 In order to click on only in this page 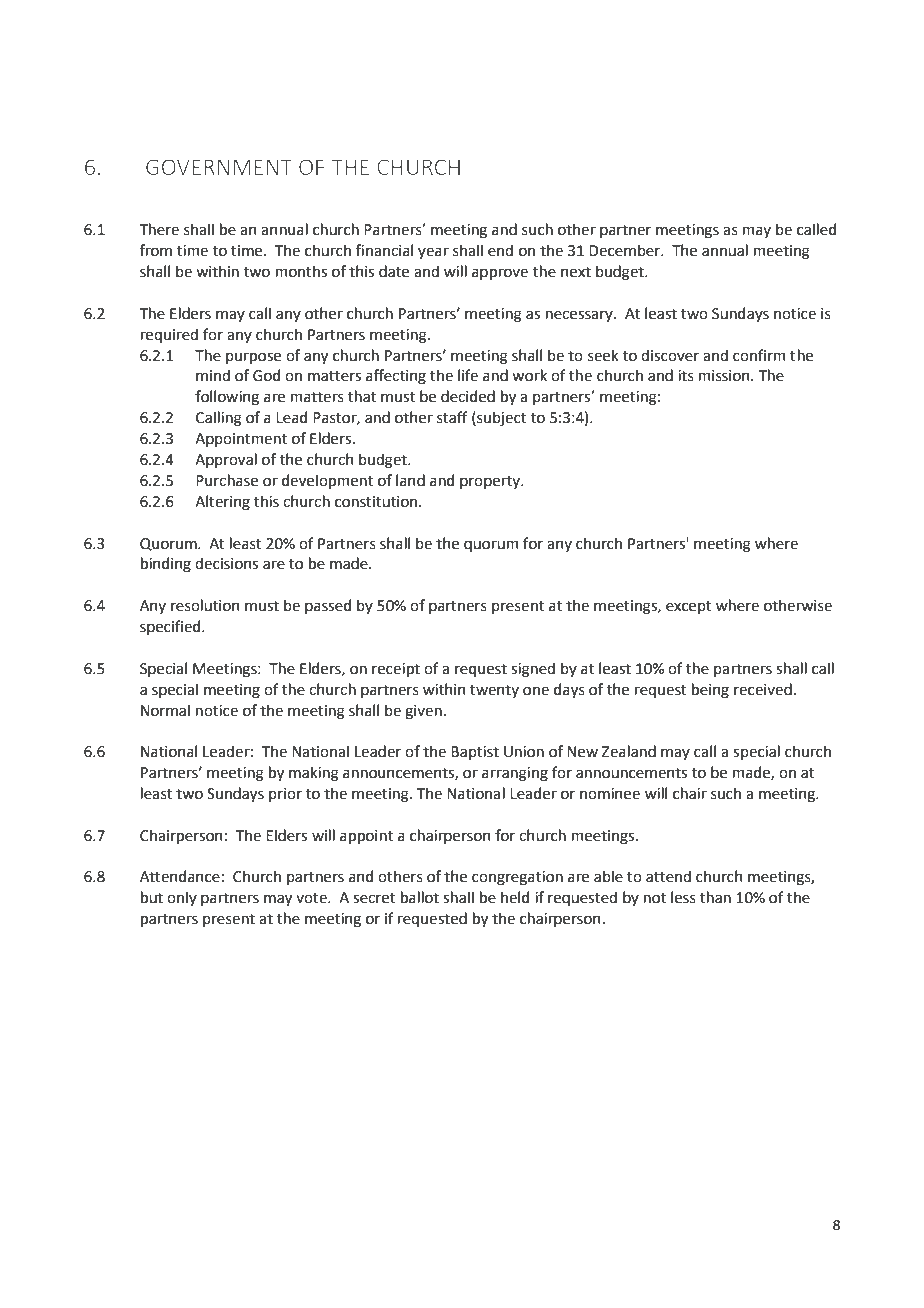, I will do `click(182, 898)`.
